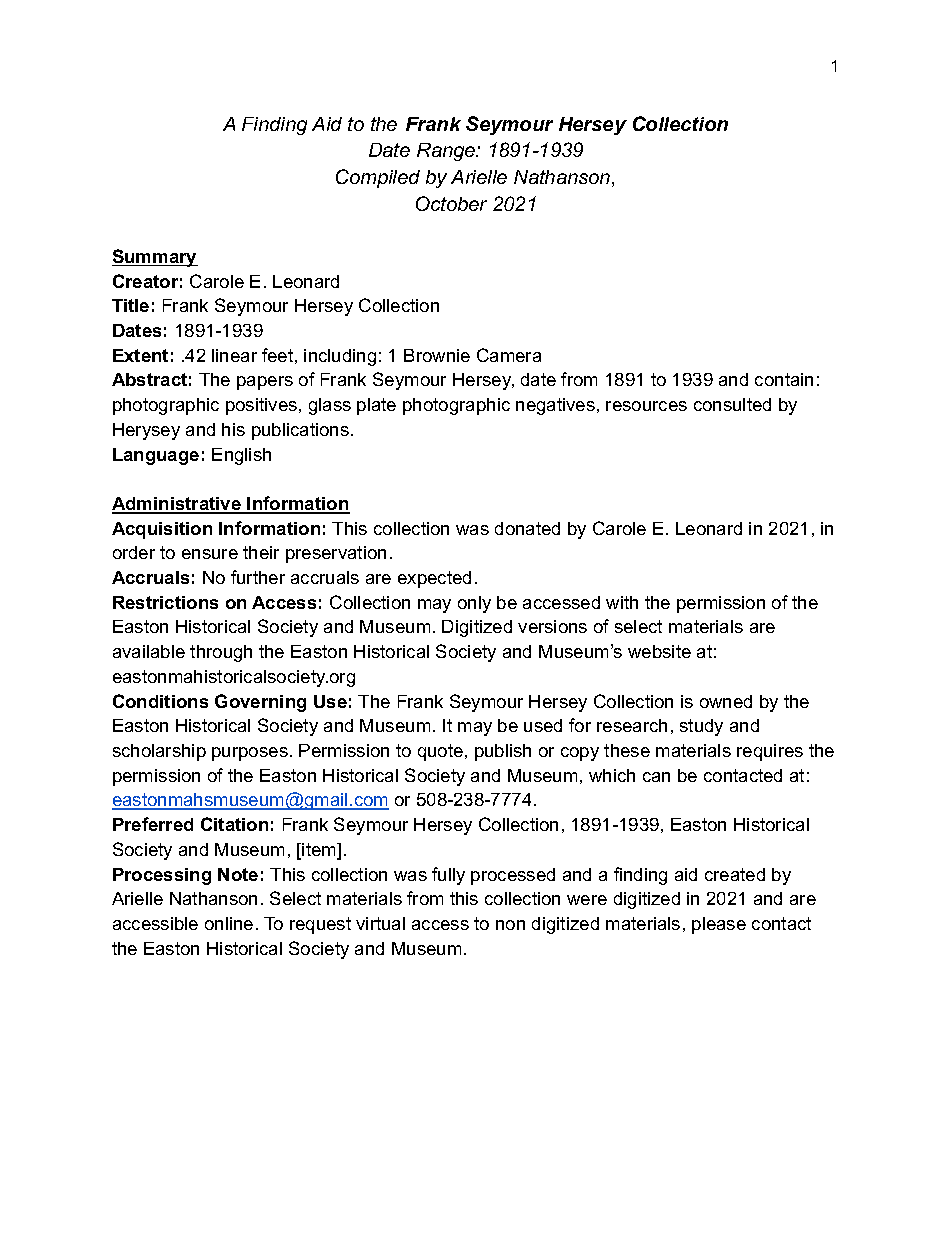  Describe the element at coordinates (622, 602) in the page. I see `with` at that location.
